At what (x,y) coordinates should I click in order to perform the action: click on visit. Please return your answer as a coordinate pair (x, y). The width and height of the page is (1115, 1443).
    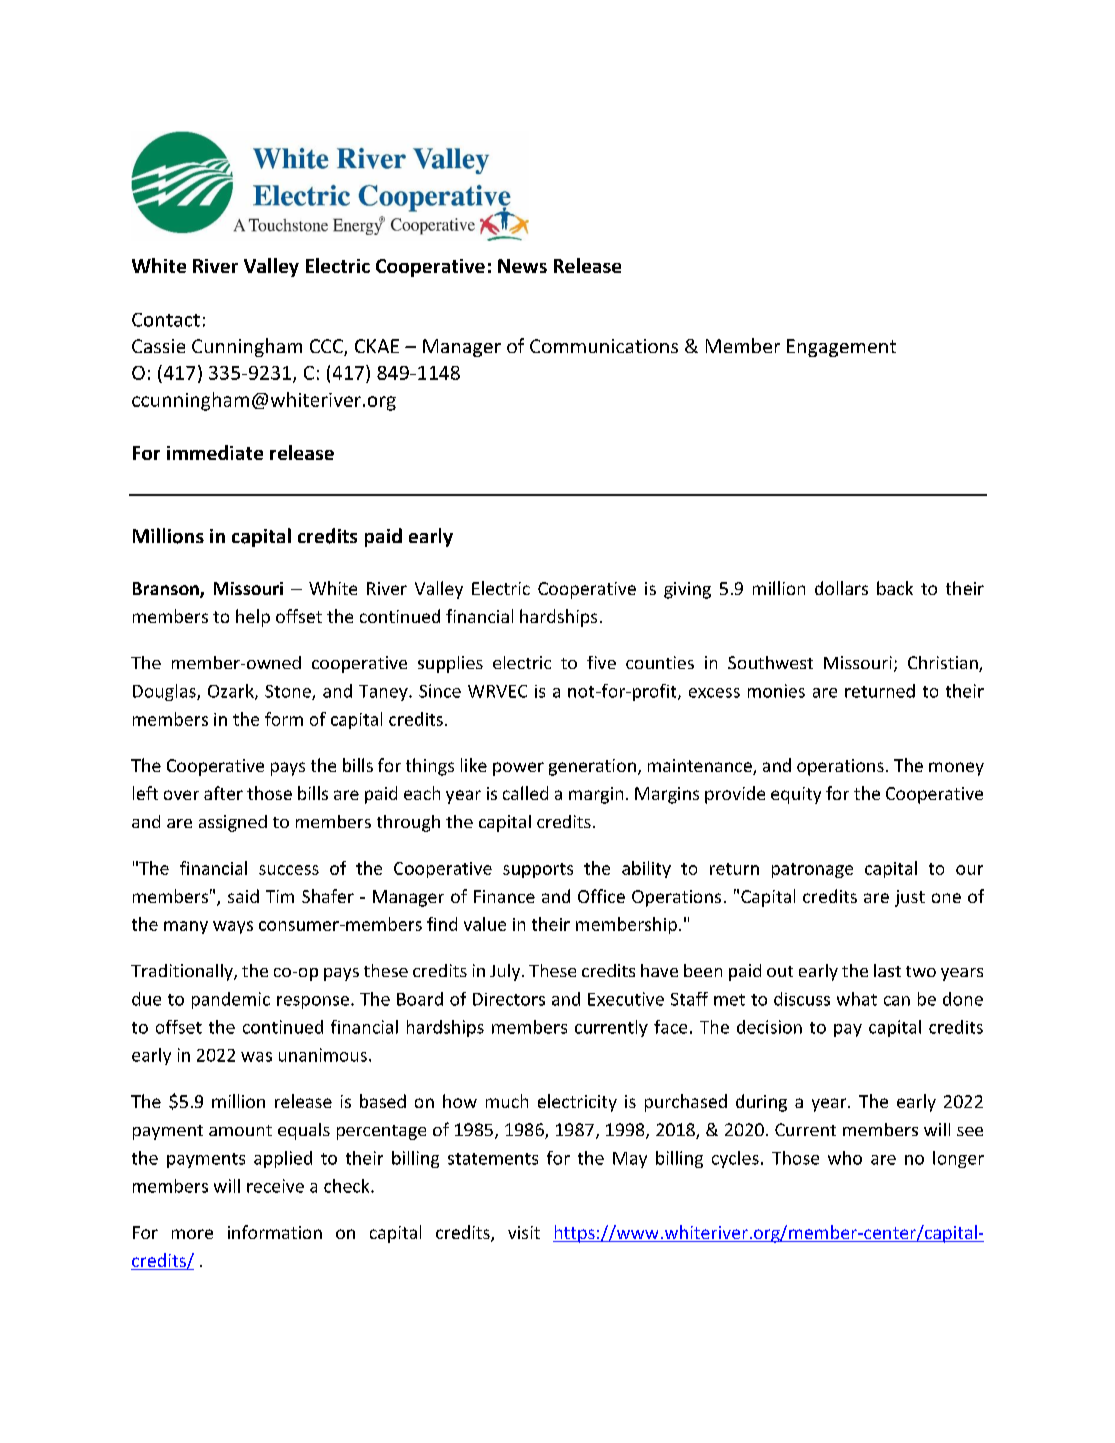
    Looking at the image, I should click on (524, 1232).
